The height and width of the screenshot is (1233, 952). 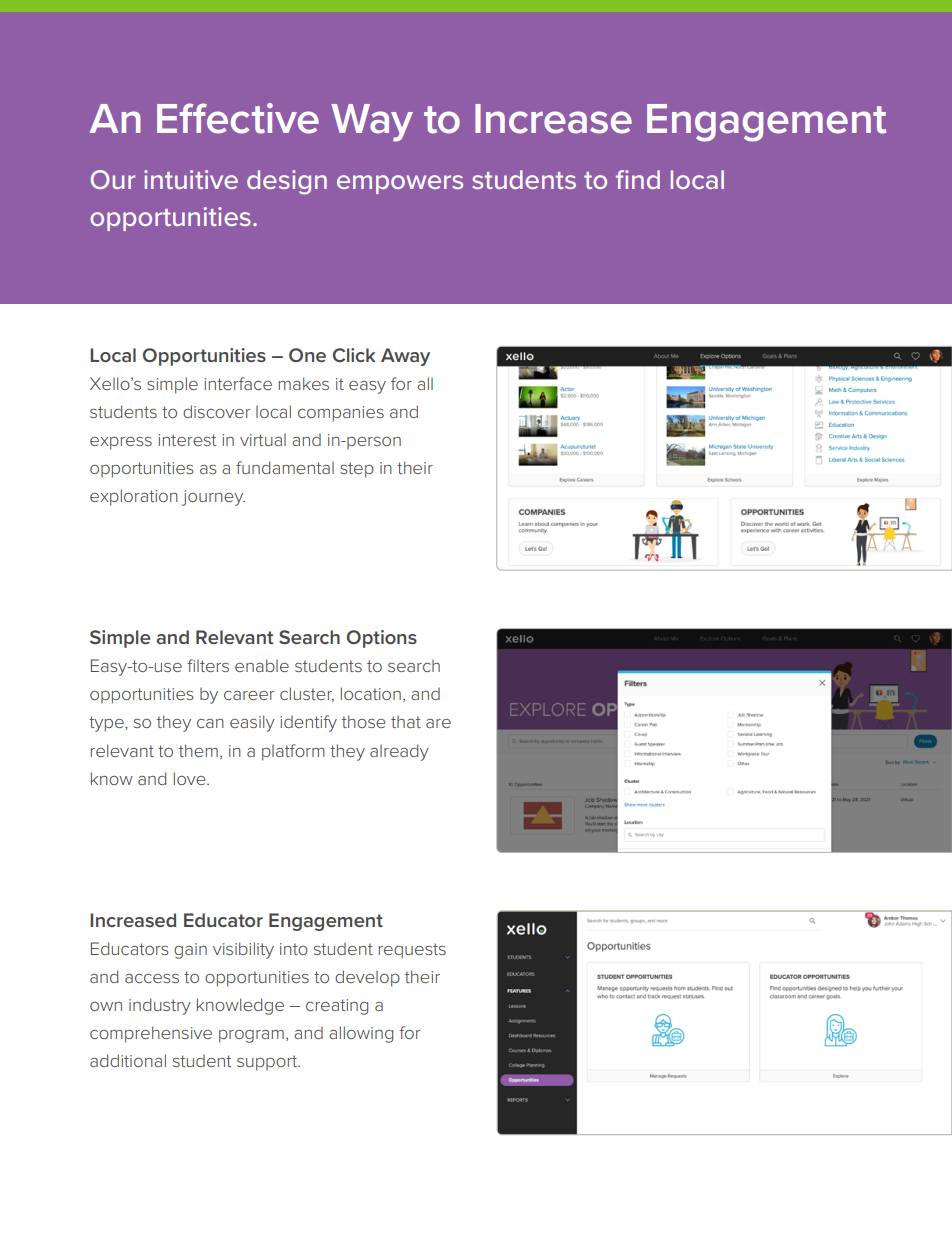 I want to click on them, so click(x=198, y=750).
